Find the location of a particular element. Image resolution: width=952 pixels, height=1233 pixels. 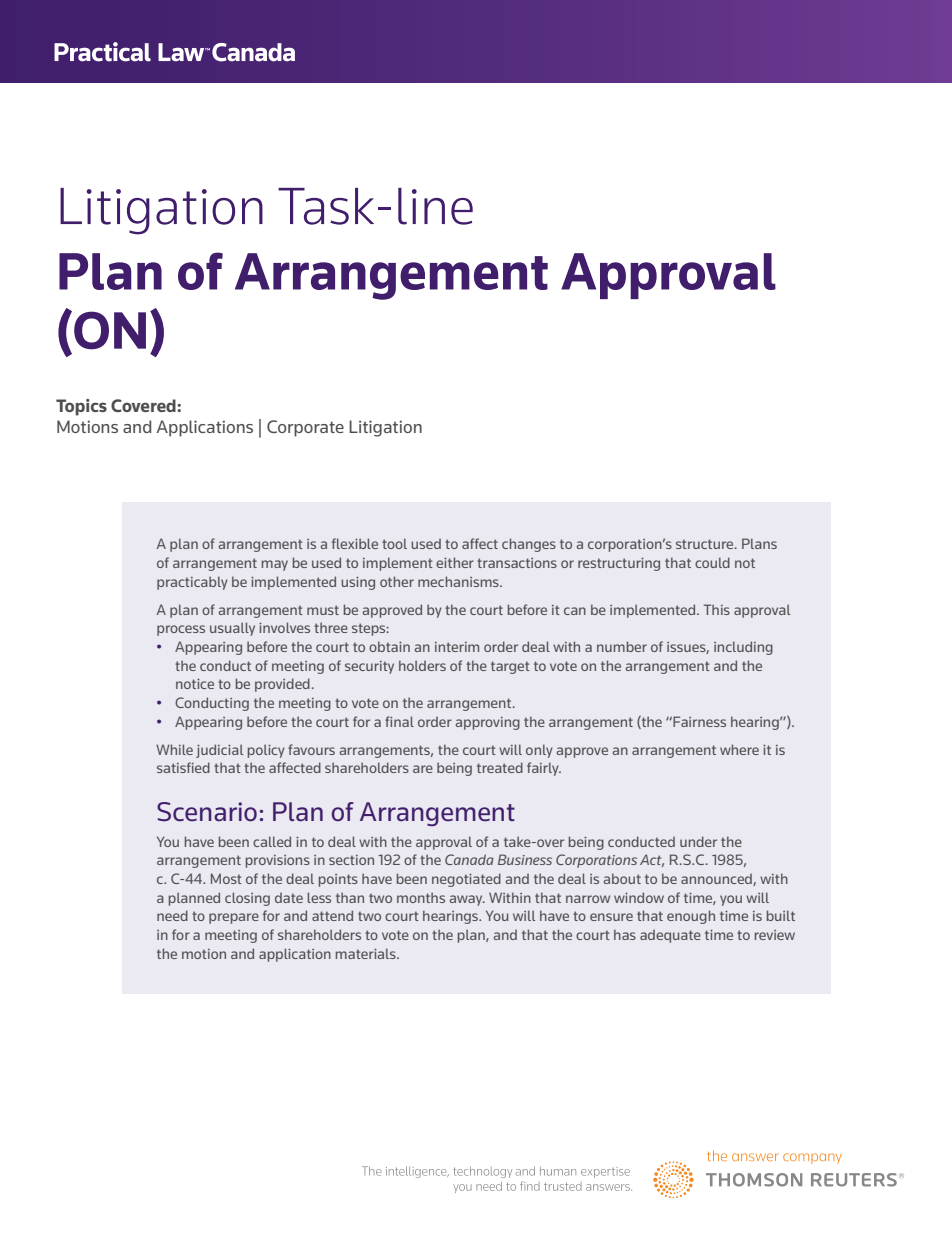

Corporate is located at coordinates (305, 428).
